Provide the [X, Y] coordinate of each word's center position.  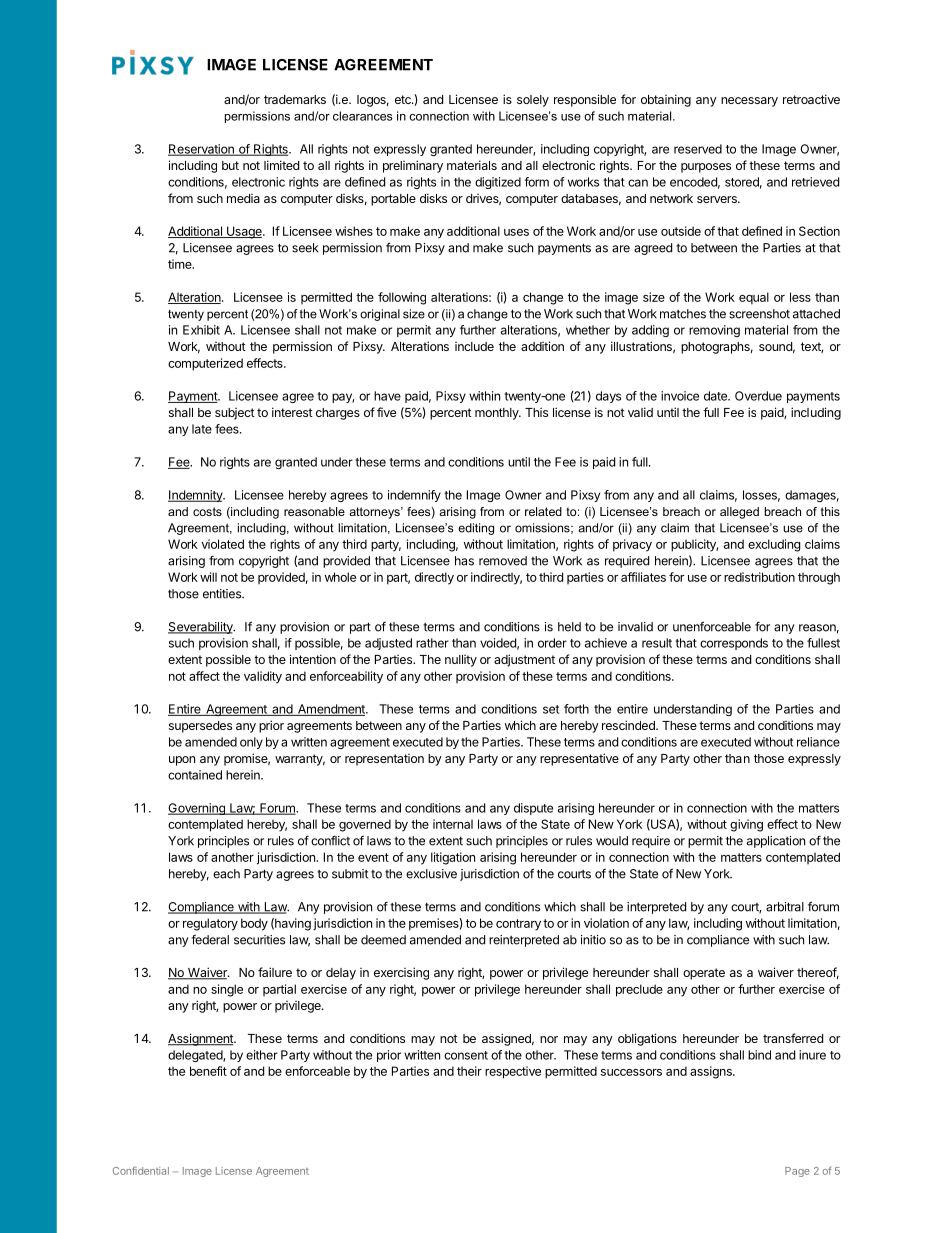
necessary [749, 102]
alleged [739, 513]
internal [453, 824]
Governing [197, 809]
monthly [498, 414]
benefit [208, 1071]
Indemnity [196, 496]
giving [746, 825]
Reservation [202, 150]
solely [533, 101]
